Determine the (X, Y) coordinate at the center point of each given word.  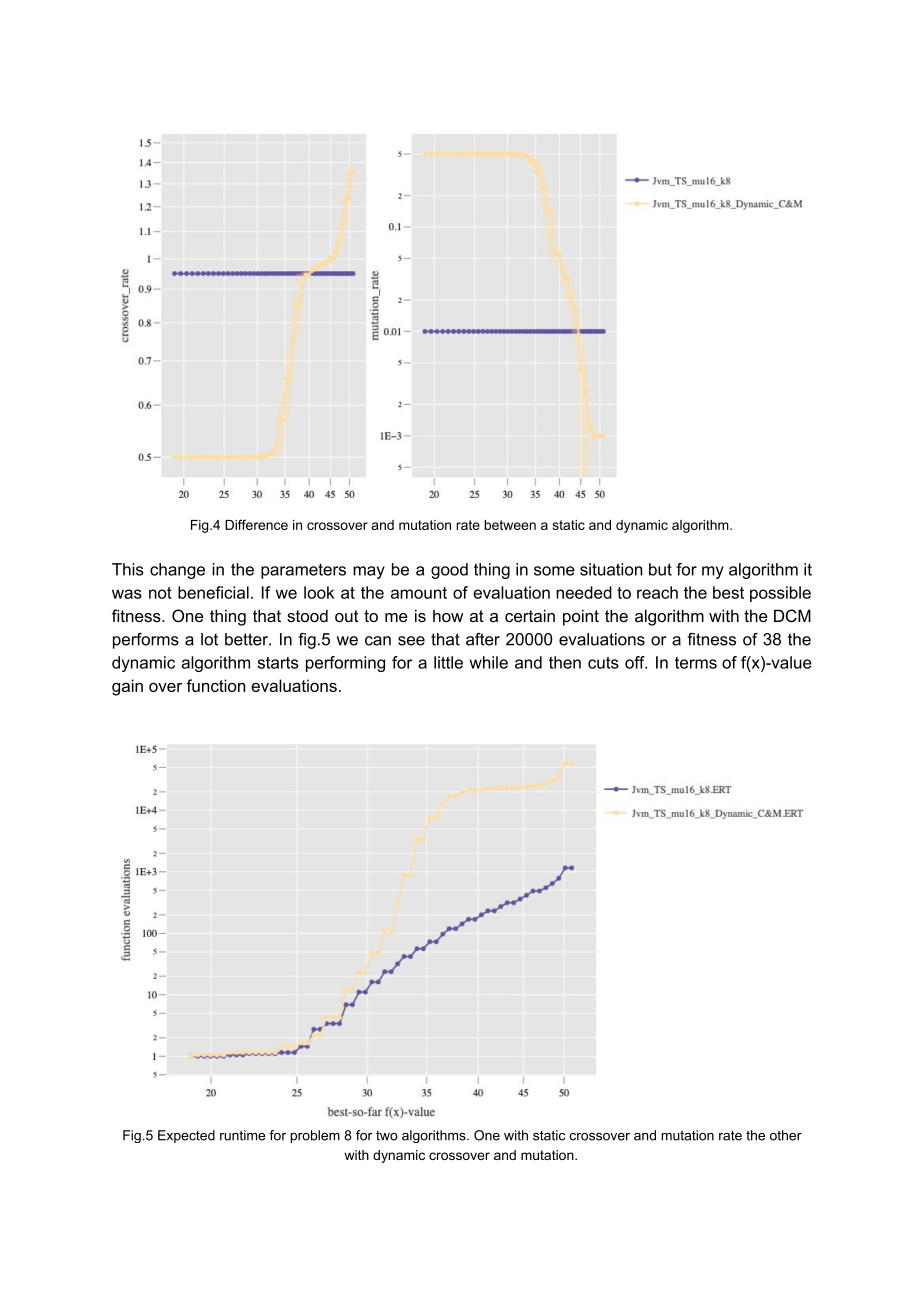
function (215, 685)
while (488, 662)
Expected (186, 1136)
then (565, 662)
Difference (256, 524)
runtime (242, 1135)
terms (696, 663)
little (448, 662)
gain (127, 687)
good (449, 571)
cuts (603, 663)
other (786, 1135)
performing (345, 664)
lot (209, 639)
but (660, 569)
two (387, 1136)
